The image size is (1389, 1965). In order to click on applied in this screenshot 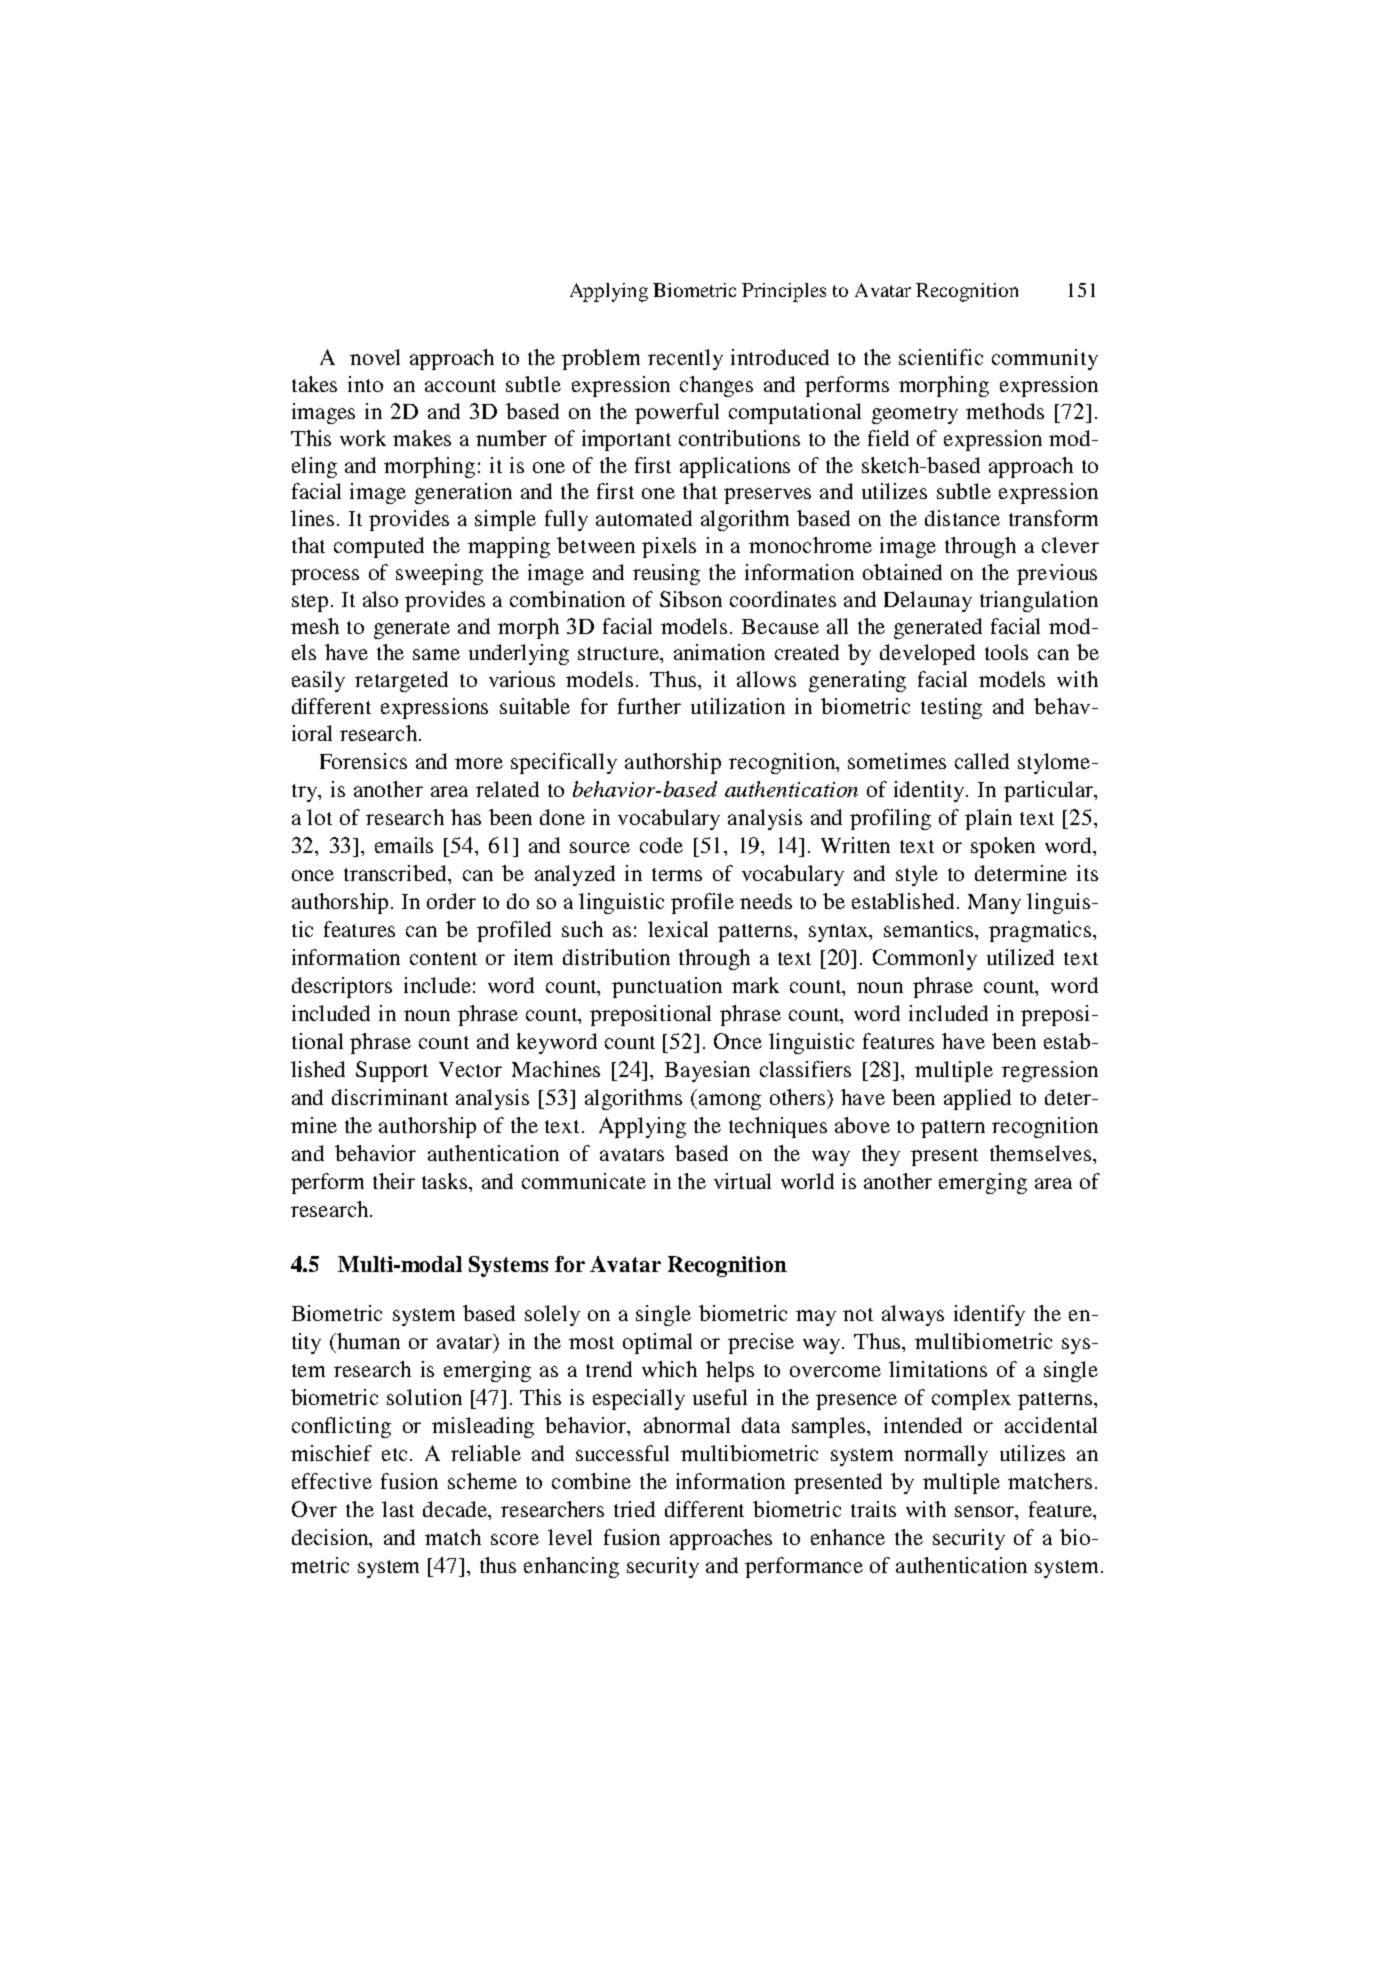, I will do `click(977, 1099)`.
